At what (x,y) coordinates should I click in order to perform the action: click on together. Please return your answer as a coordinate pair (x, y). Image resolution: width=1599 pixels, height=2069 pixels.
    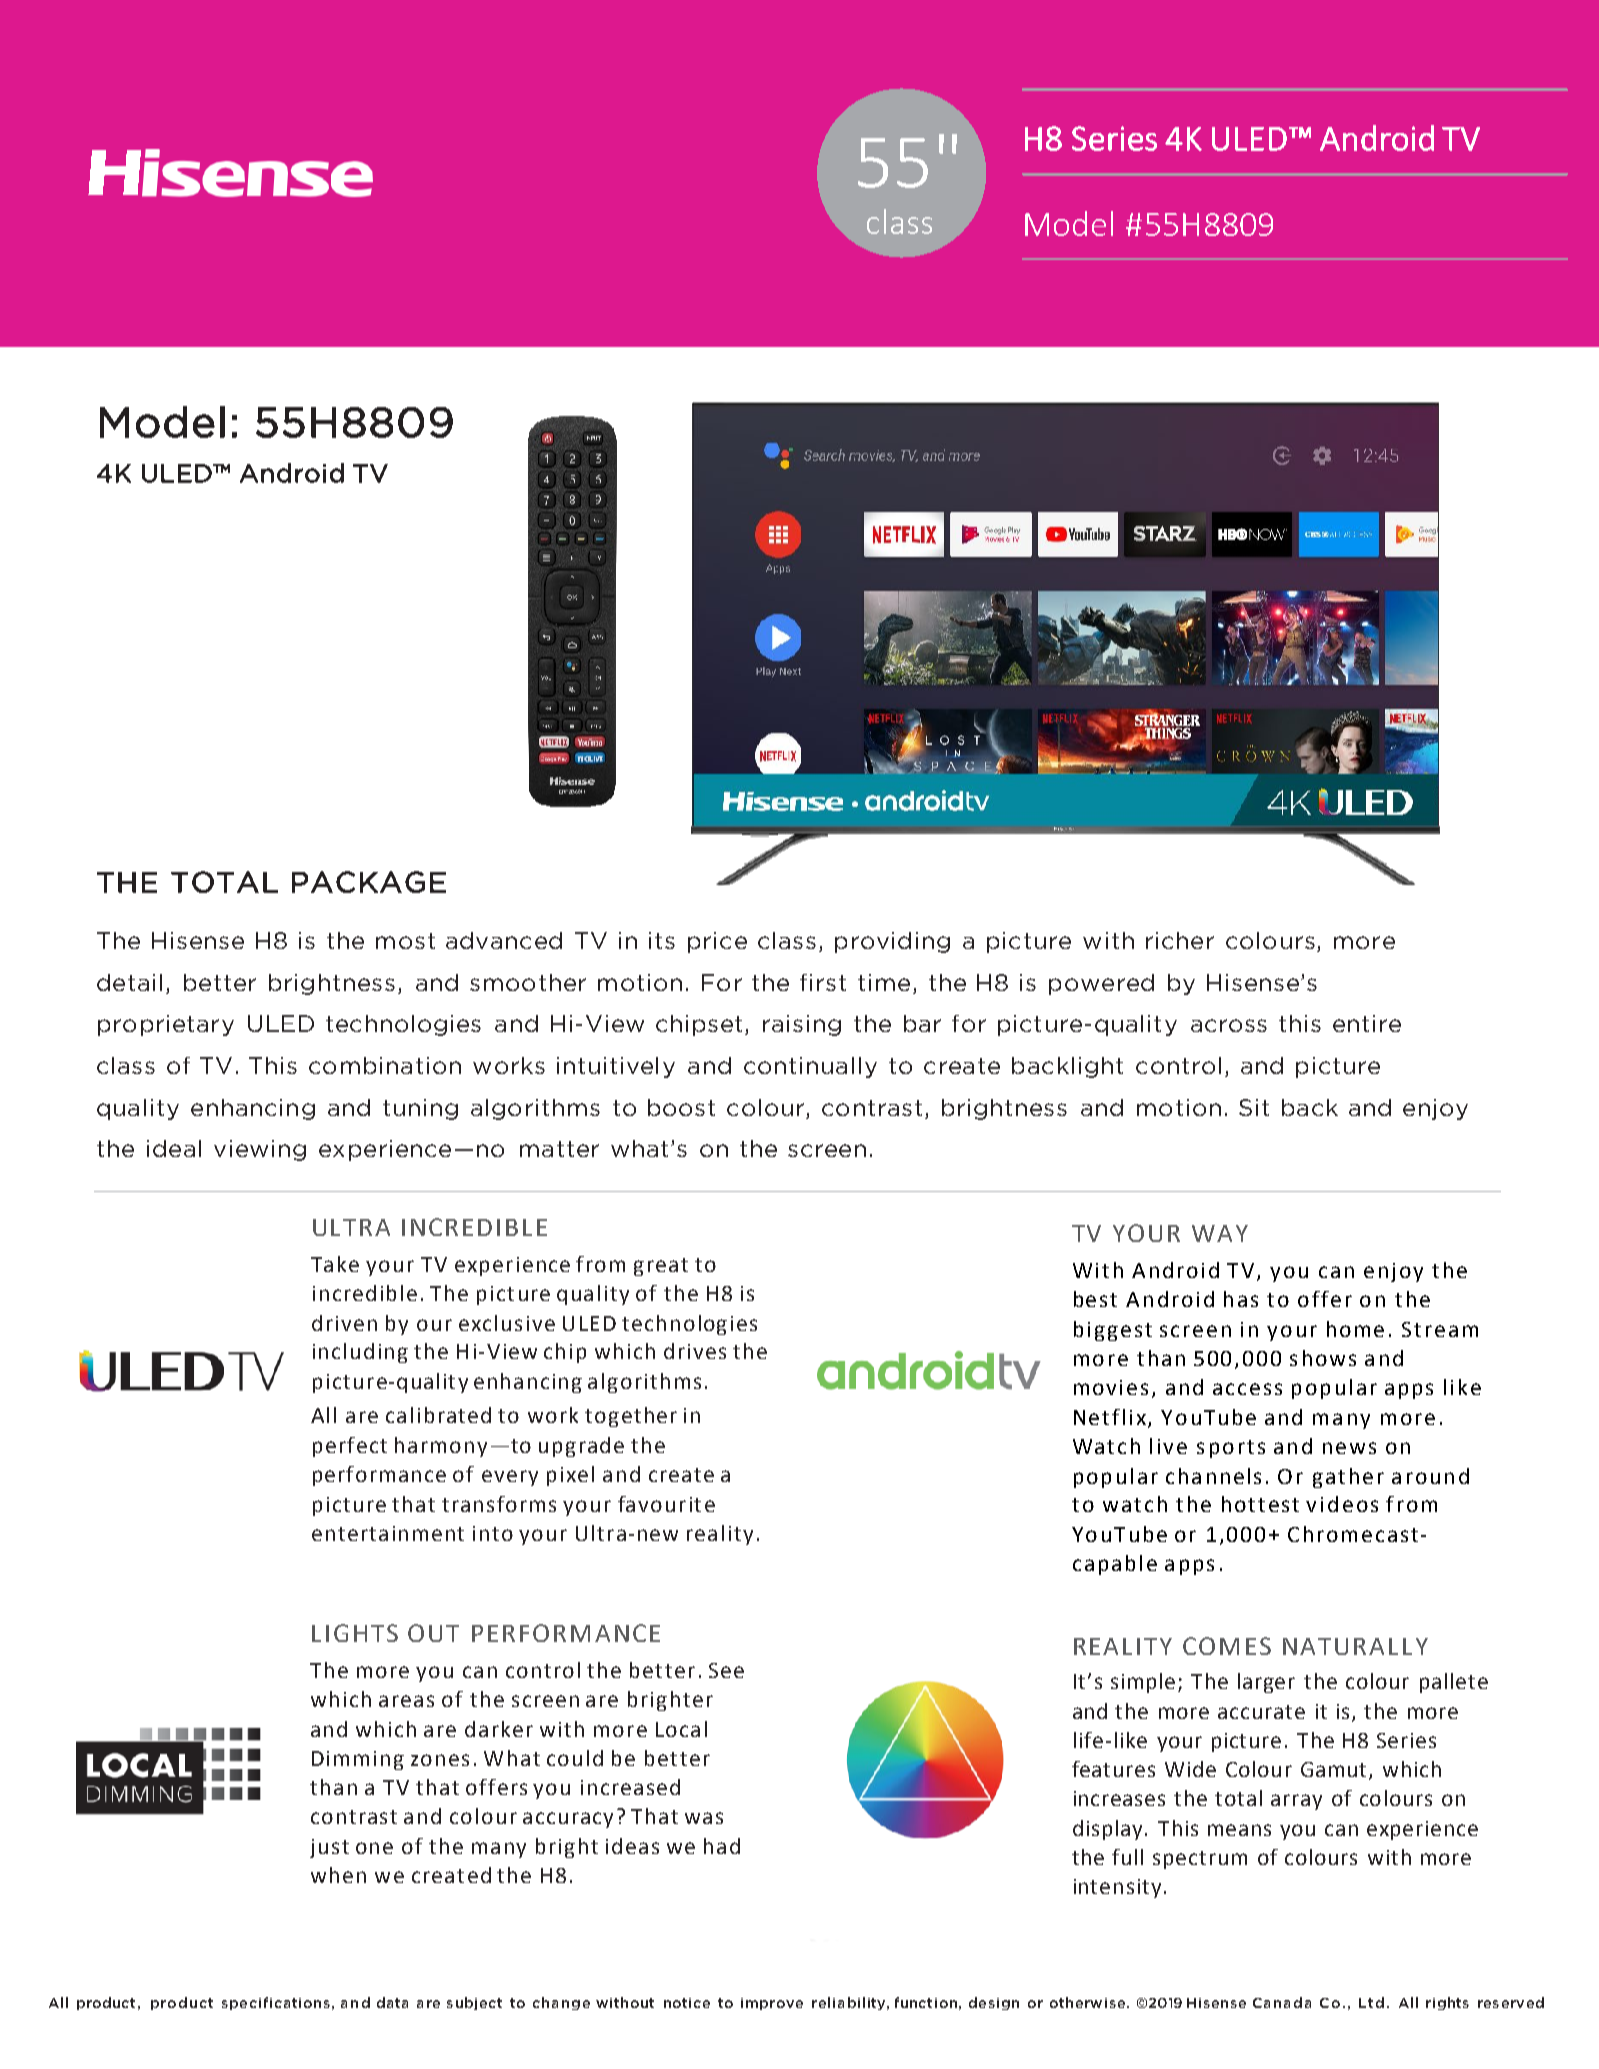
    Looking at the image, I should click on (631, 1417).
